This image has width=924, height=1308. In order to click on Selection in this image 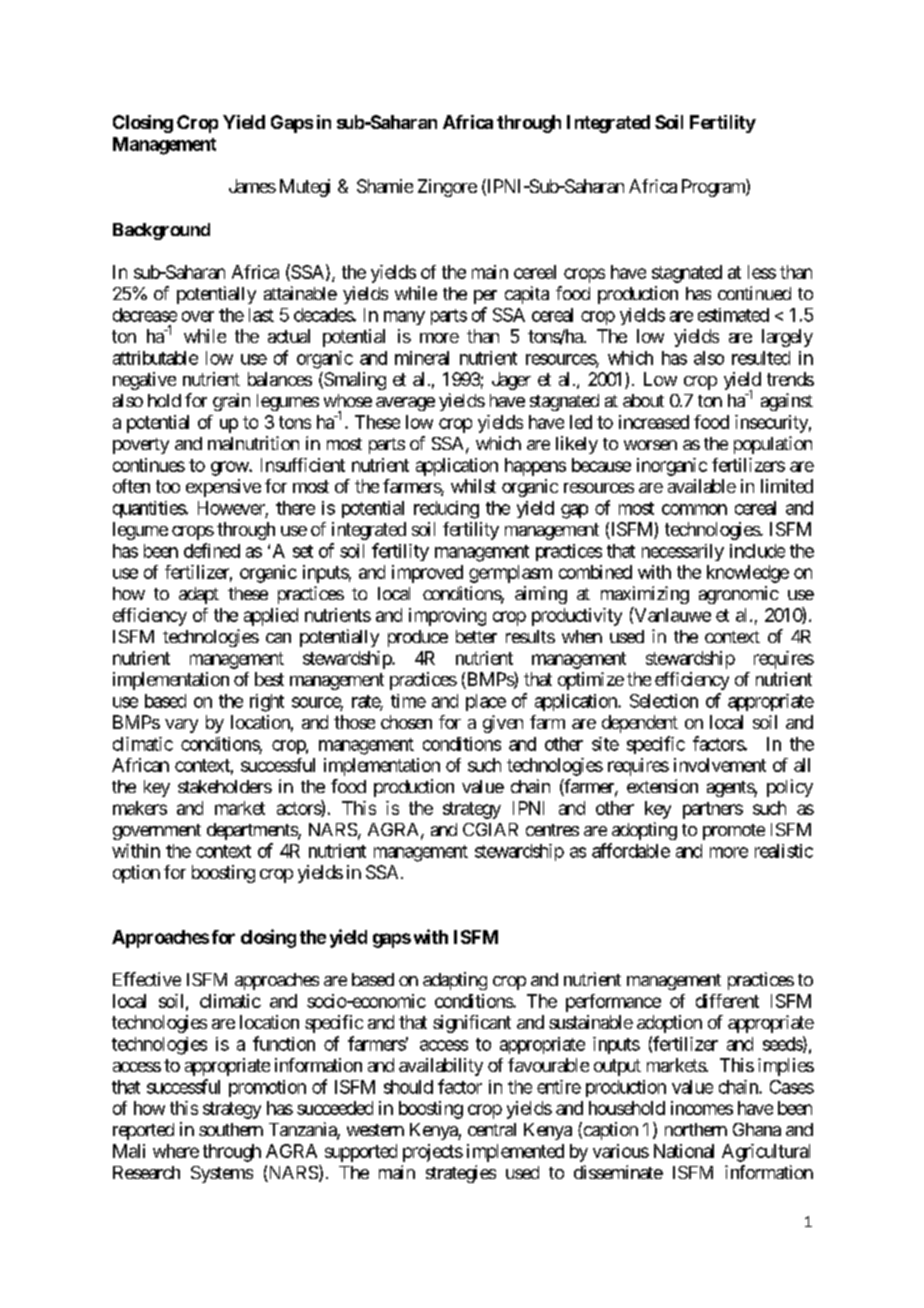, I will do `click(664, 701)`.
